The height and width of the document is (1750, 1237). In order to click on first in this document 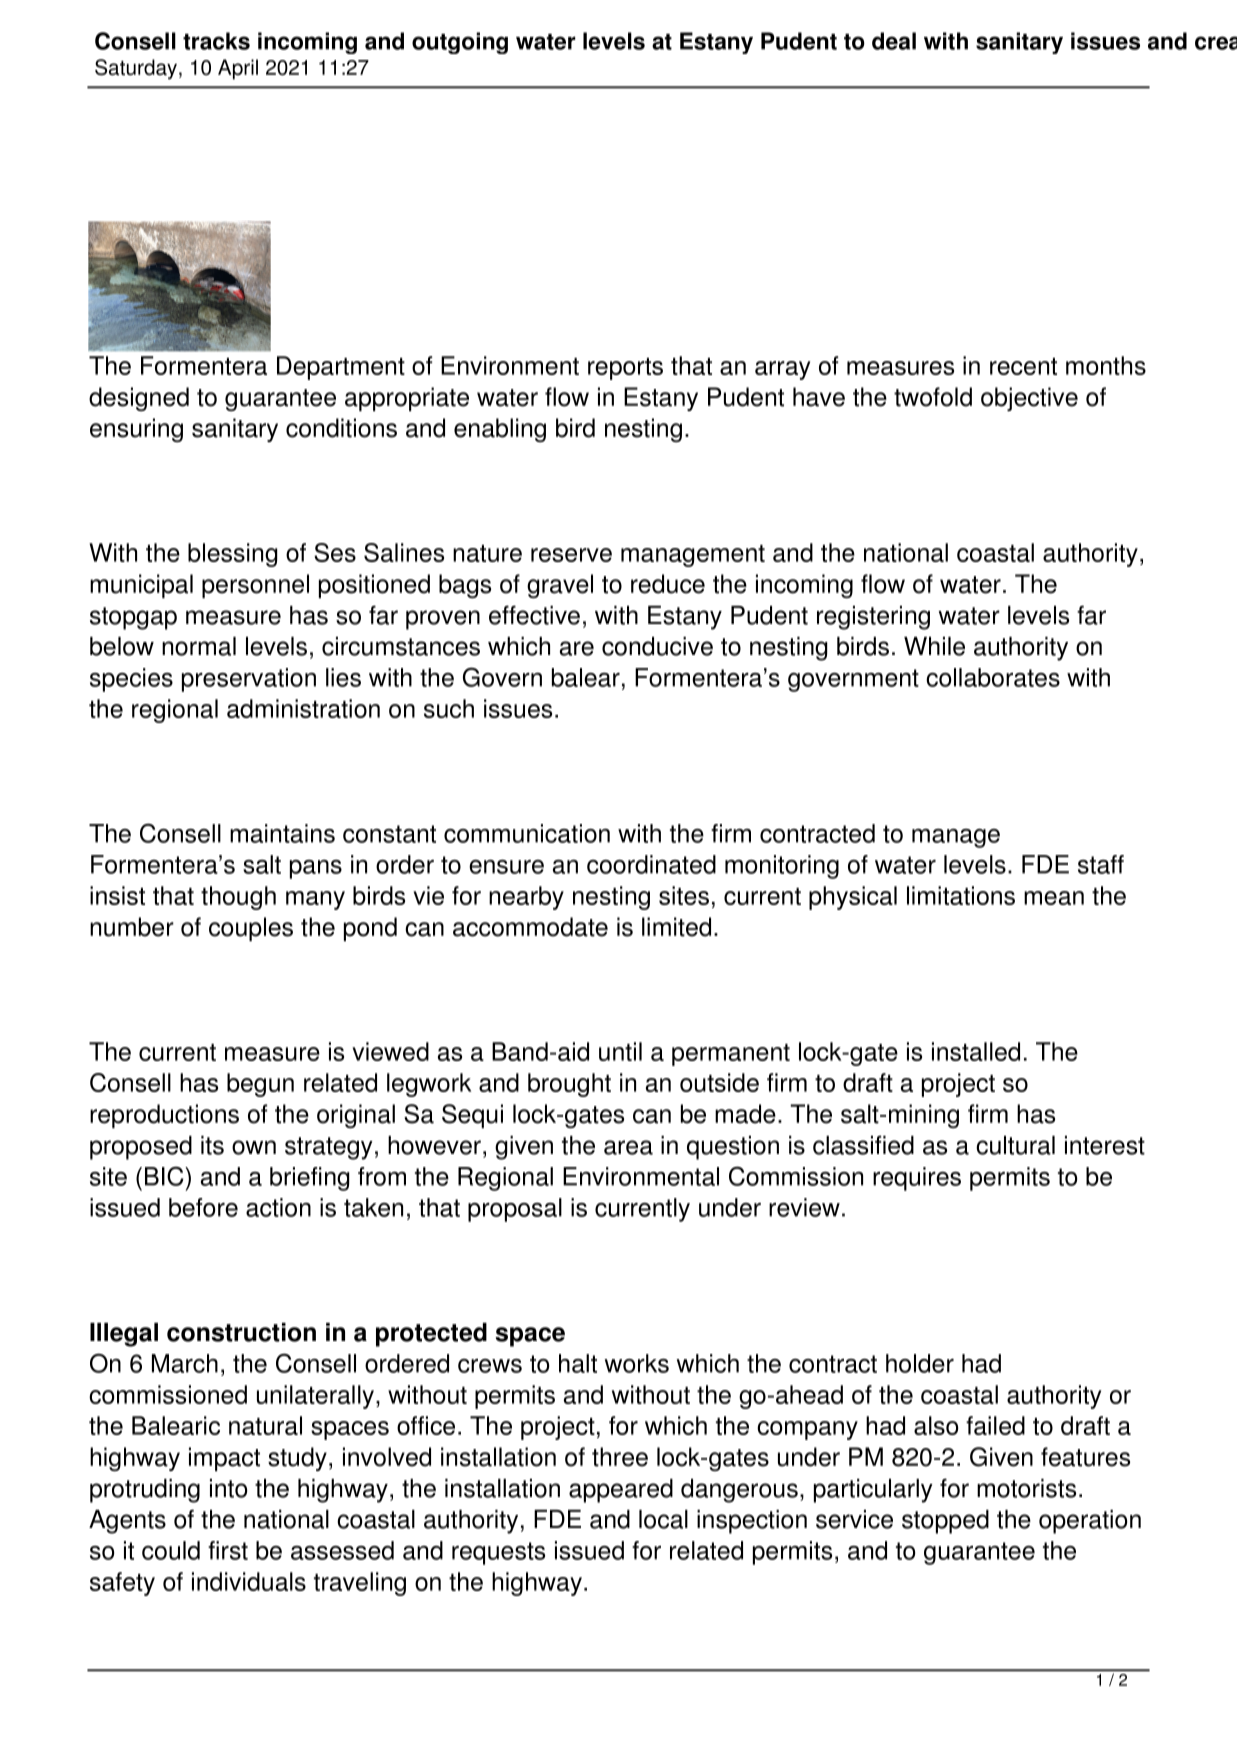, I will do `click(228, 1550)`.
